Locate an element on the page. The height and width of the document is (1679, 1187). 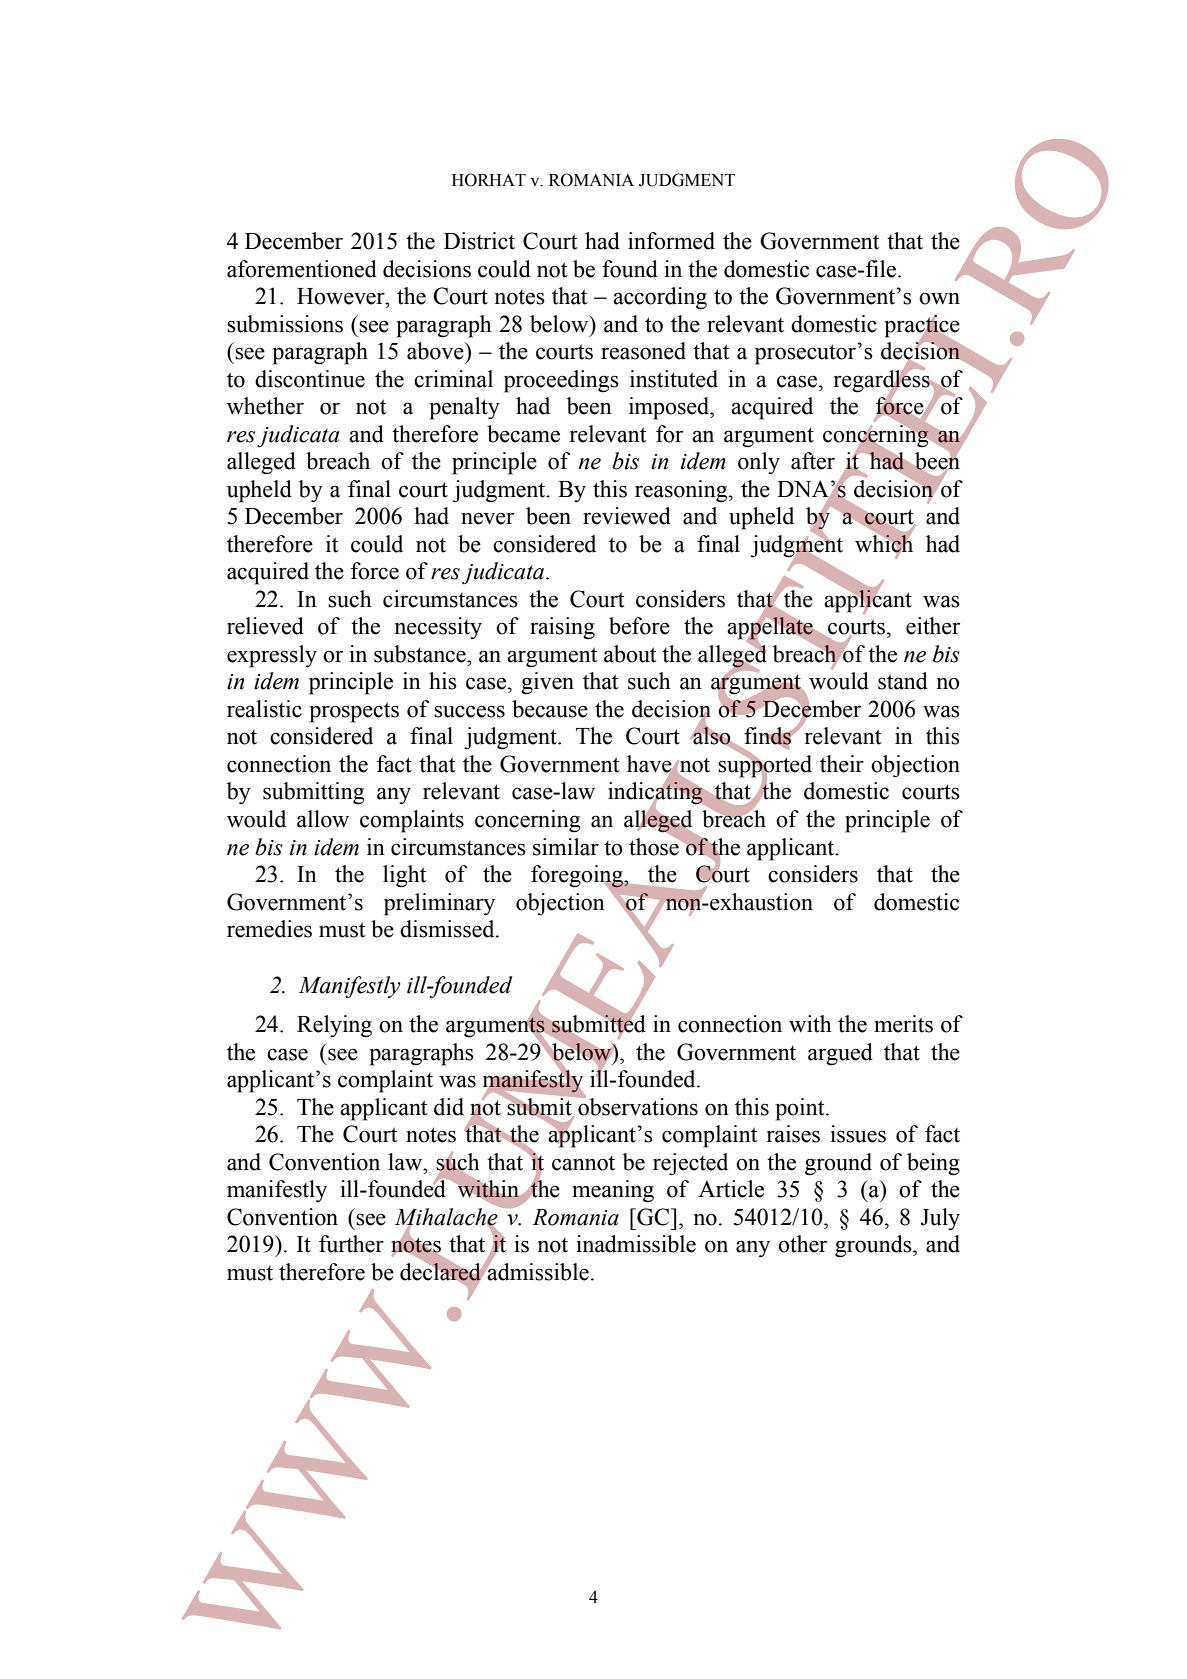
own is located at coordinates (939, 299).
